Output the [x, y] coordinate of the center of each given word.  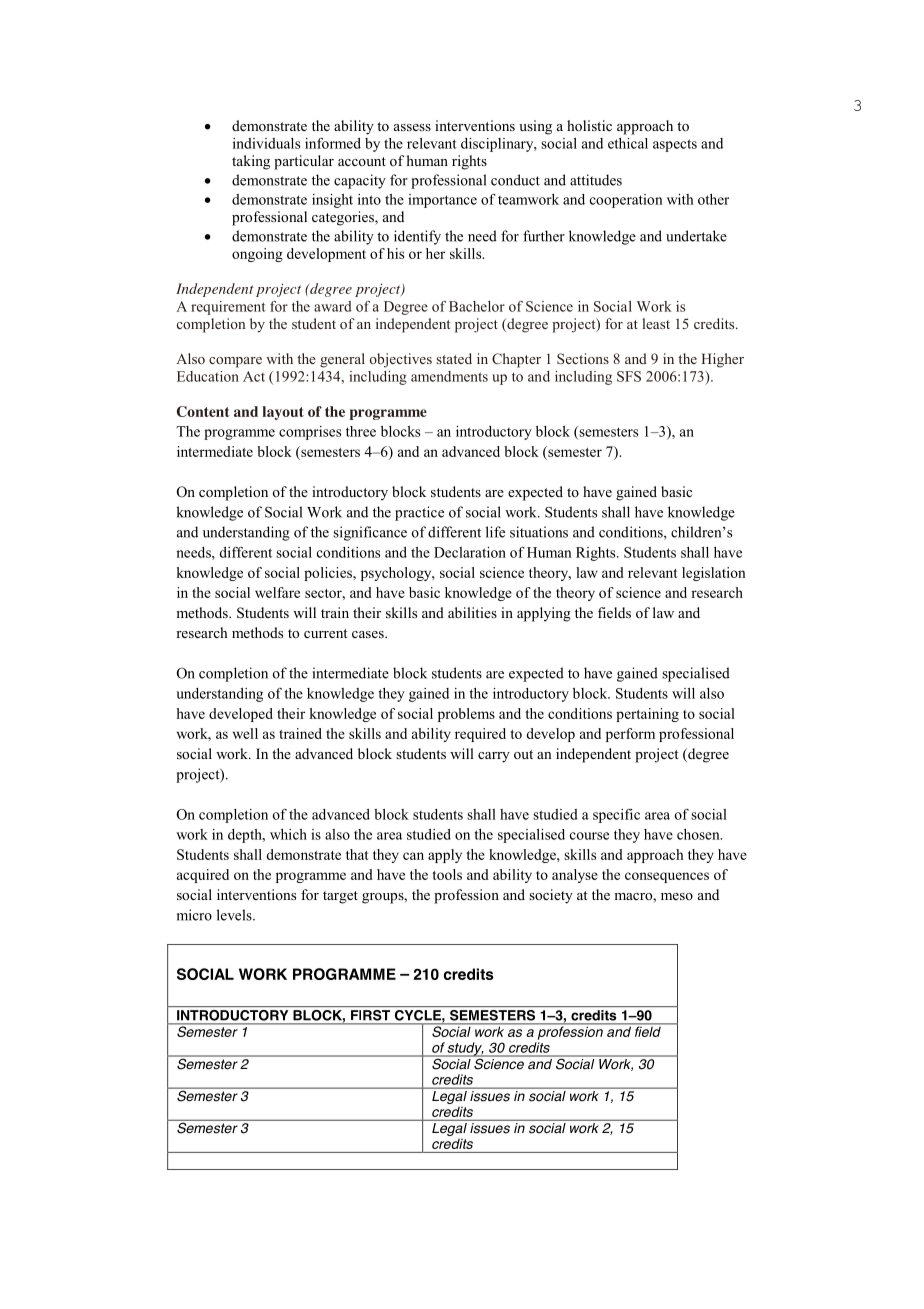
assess [412, 127]
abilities [472, 612]
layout [283, 413]
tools [447, 874]
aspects [675, 145]
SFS [629, 376]
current [325, 633]
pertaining [647, 715]
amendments [449, 376]
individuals [266, 143]
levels [235, 915]
